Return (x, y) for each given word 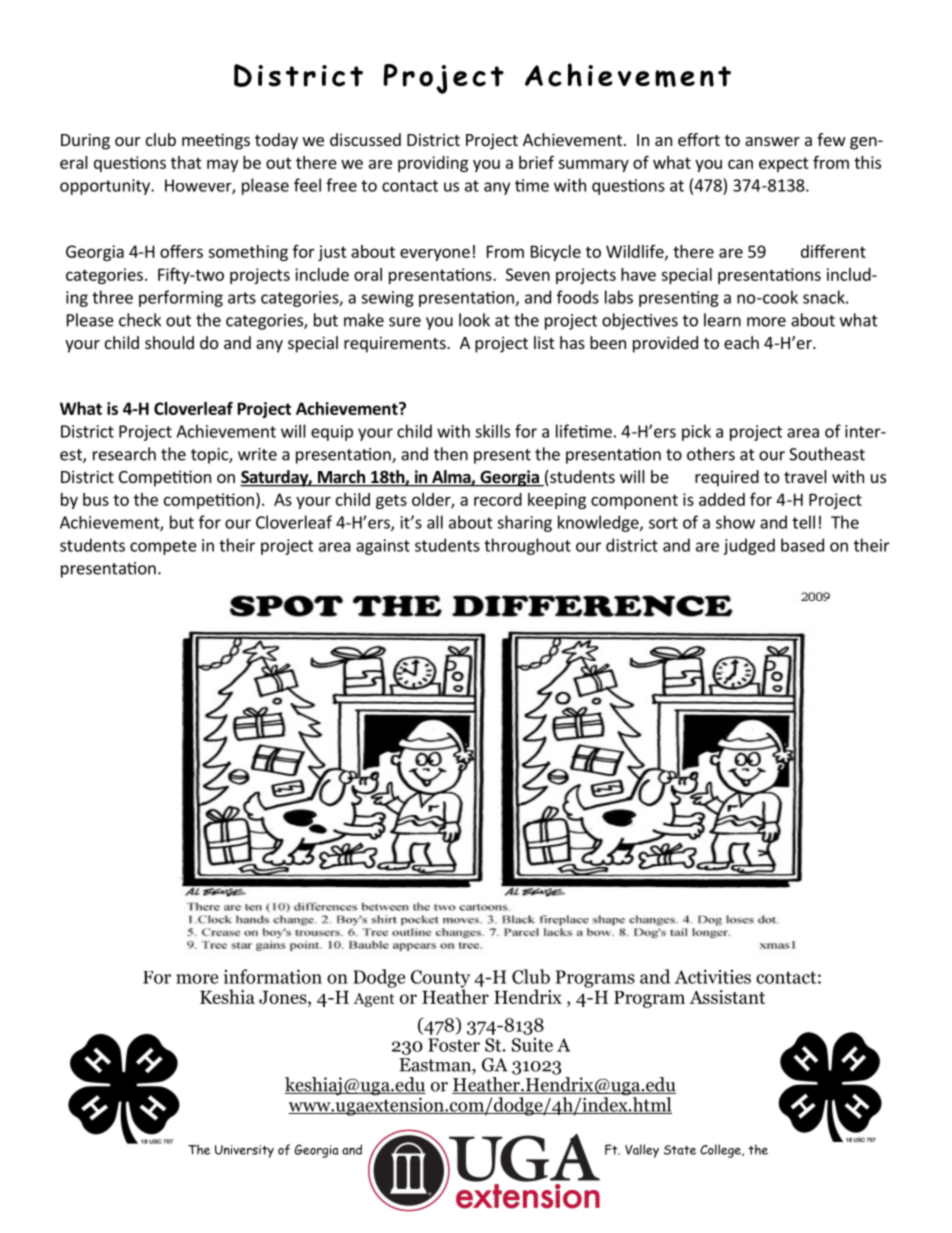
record (498, 499)
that (186, 162)
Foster (454, 1045)
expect (784, 164)
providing (433, 164)
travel (805, 476)
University (244, 1151)
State (680, 1150)
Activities (713, 976)
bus (96, 499)
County (440, 980)
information (273, 976)
